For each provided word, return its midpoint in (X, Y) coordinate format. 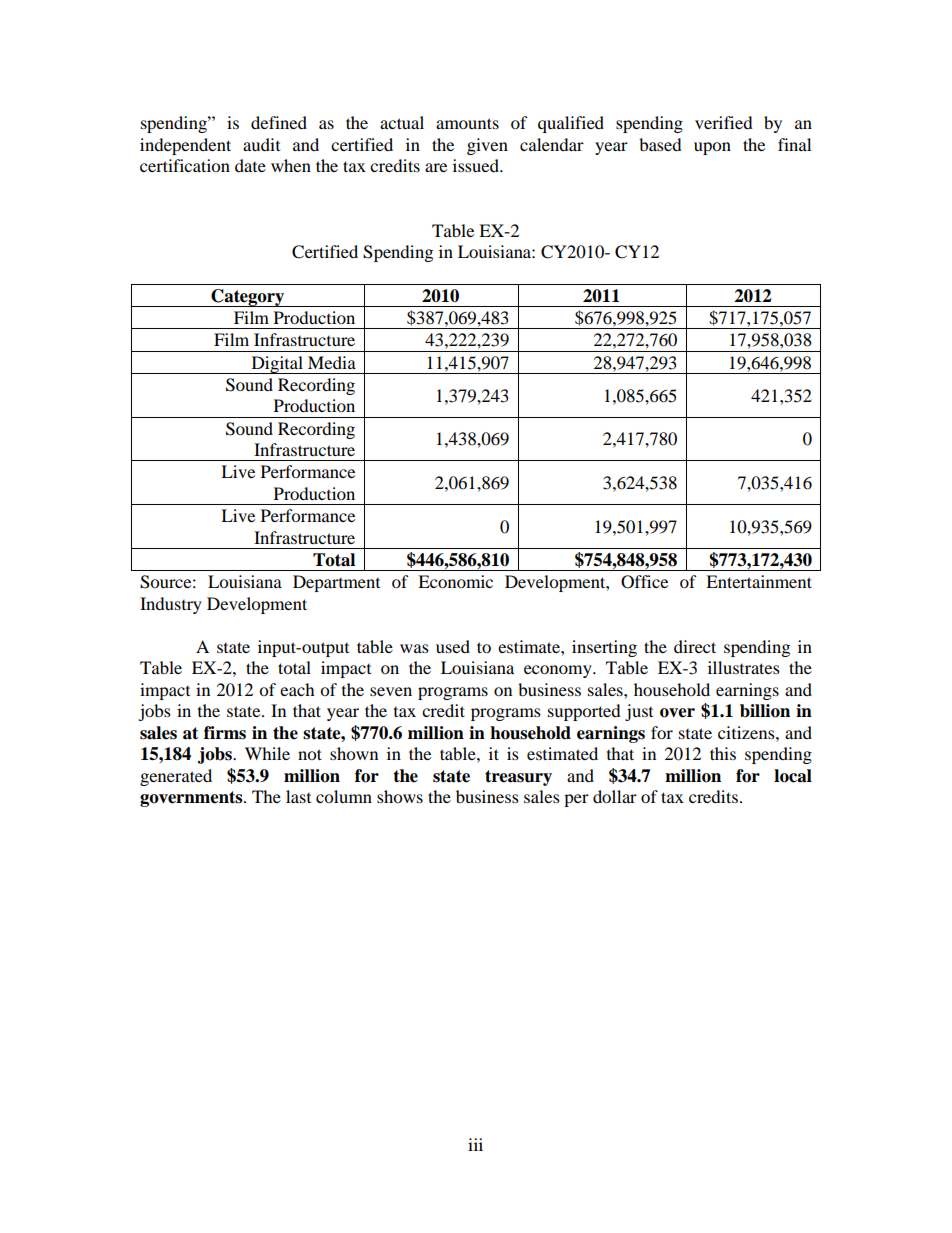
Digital (277, 365)
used (453, 646)
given (487, 146)
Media (332, 362)
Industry (171, 605)
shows (400, 796)
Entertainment (759, 581)
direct (695, 646)
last (298, 796)
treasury (518, 778)
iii (475, 1144)
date (250, 165)
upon (712, 148)
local (793, 776)
